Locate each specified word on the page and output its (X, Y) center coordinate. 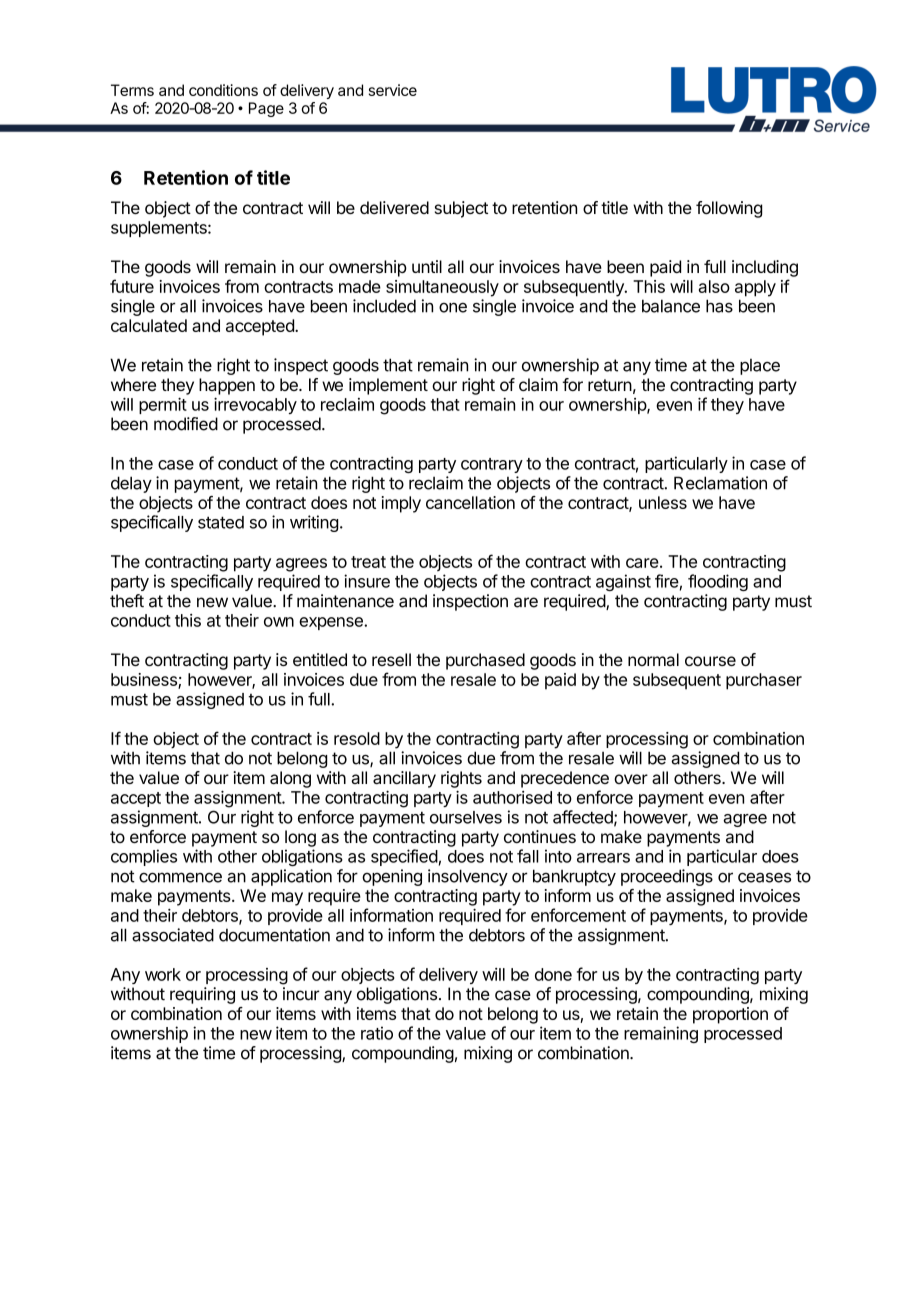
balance (671, 306)
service (393, 90)
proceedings (667, 877)
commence (180, 877)
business (145, 681)
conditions (223, 90)
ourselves (466, 817)
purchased (485, 661)
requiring (202, 995)
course (710, 661)
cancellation (470, 502)
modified (186, 424)
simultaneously (442, 288)
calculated (149, 325)
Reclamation (720, 483)
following (729, 209)
